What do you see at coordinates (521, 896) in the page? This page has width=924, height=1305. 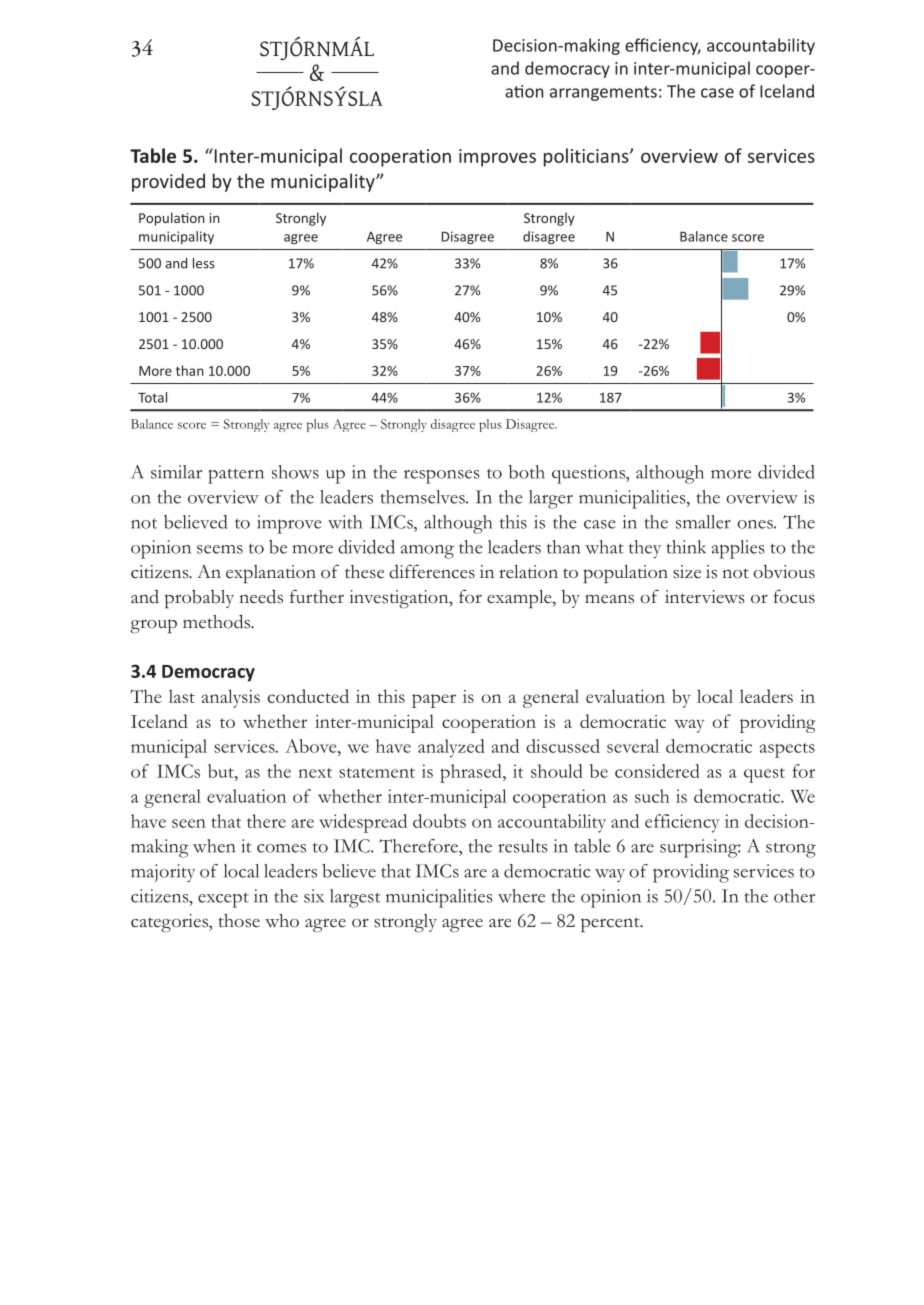 I see `where` at bounding box center [521, 896].
